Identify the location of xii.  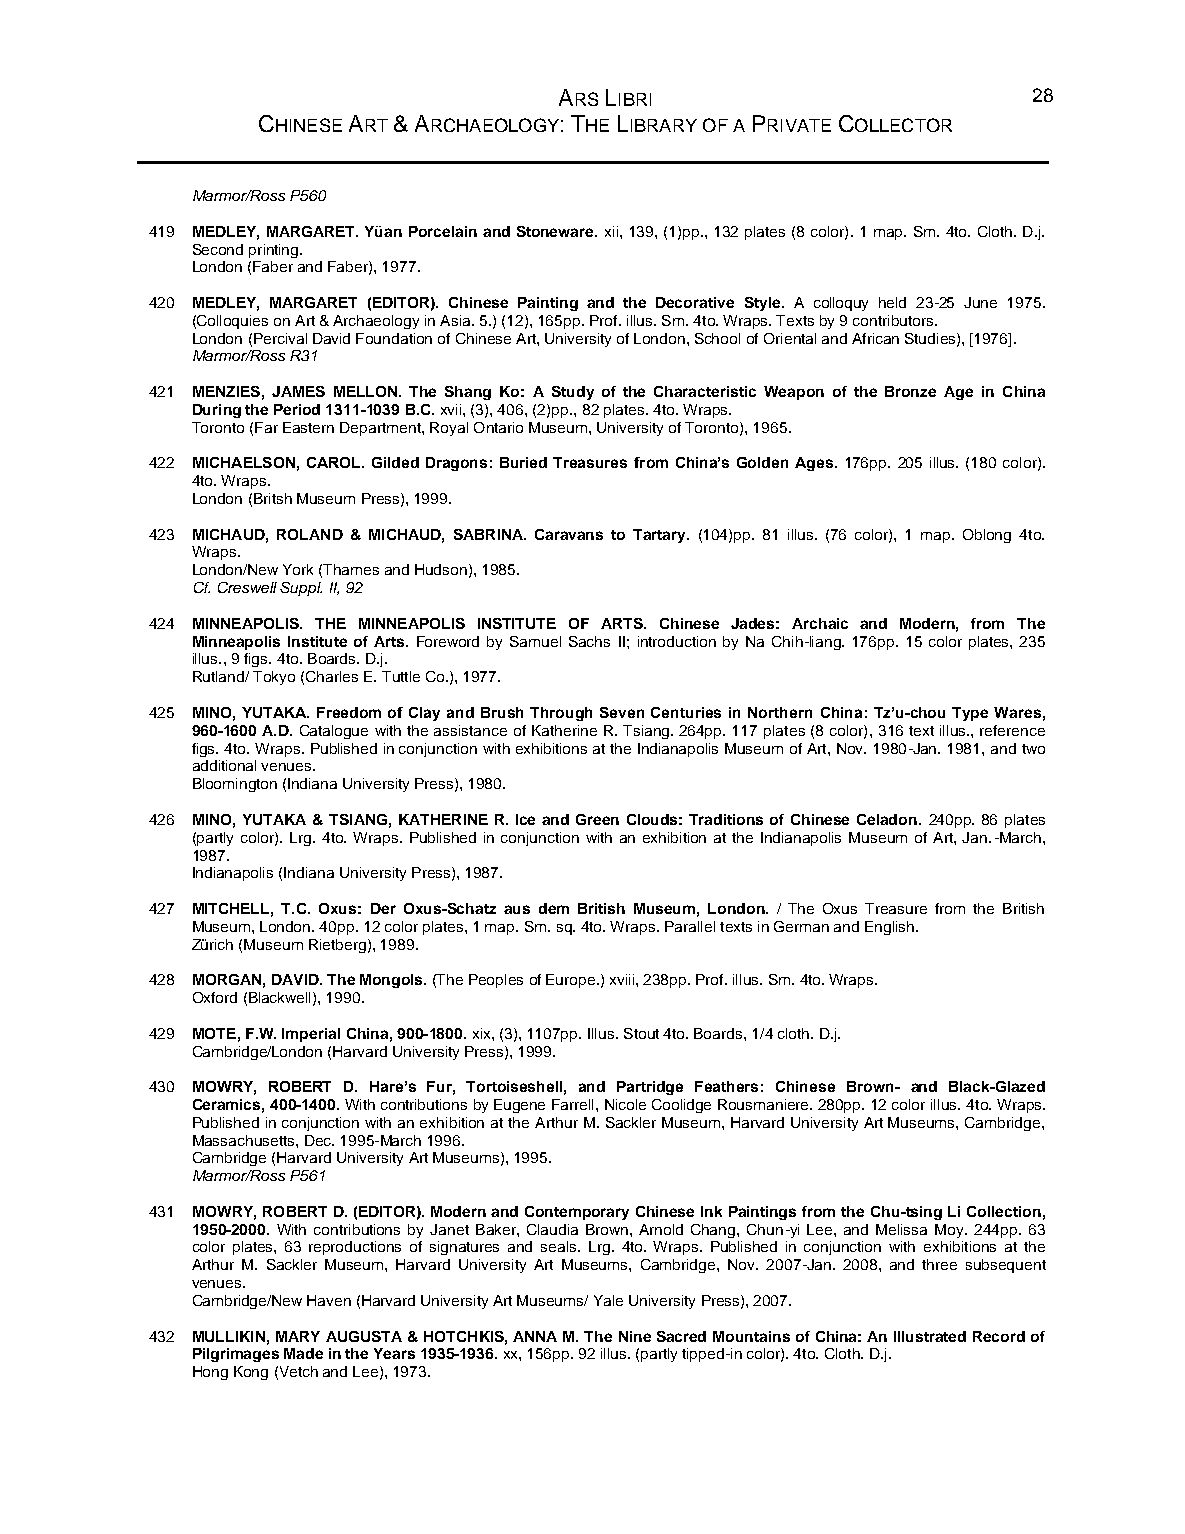
(611, 231).
